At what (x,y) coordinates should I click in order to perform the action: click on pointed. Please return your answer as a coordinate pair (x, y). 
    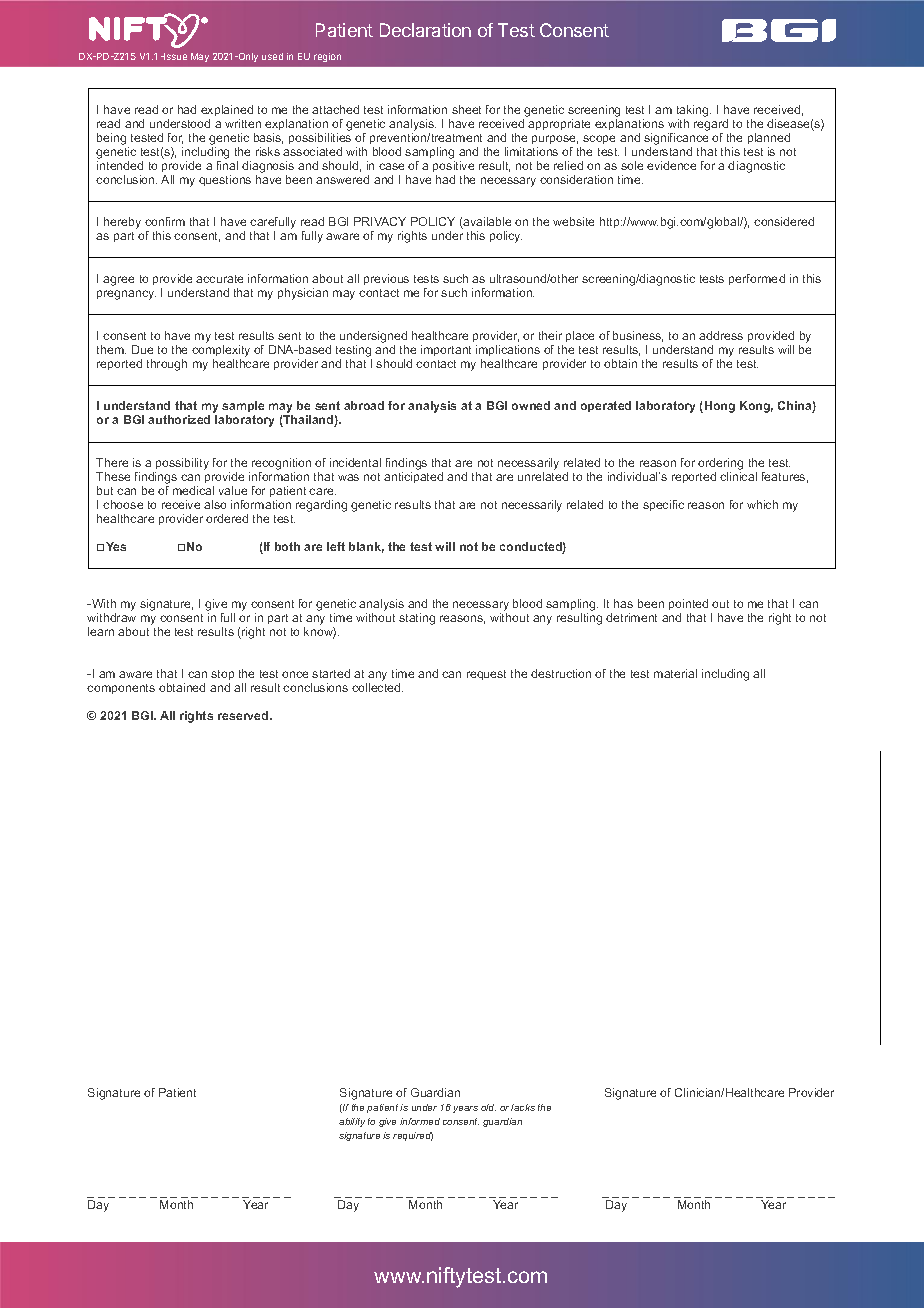
    Looking at the image, I should click on (688, 604).
